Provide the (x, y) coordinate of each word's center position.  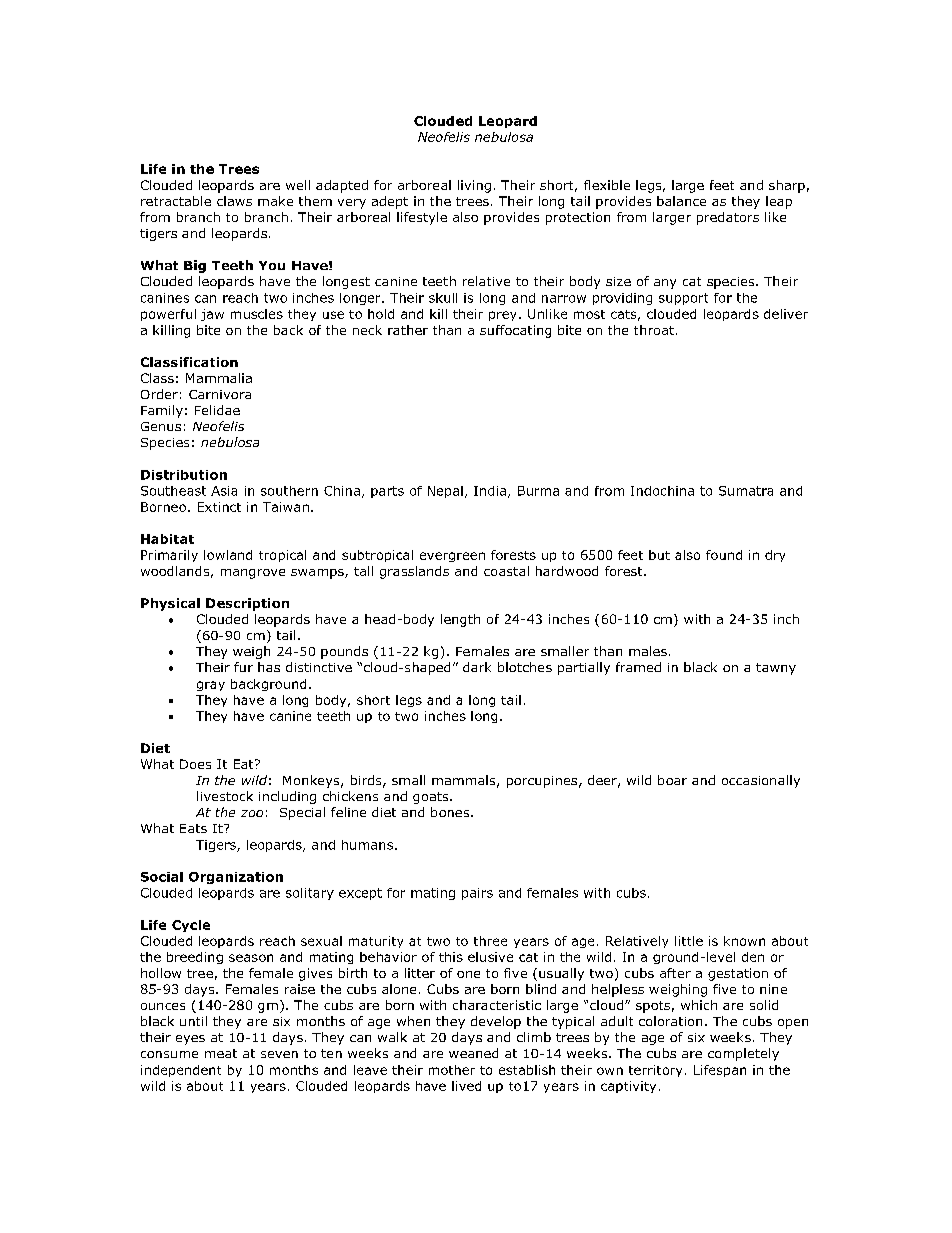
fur (243, 667)
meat (221, 1053)
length (460, 620)
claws (234, 201)
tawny (776, 669)
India (490, 491)
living (474, 186)
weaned (473, 1053)
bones (451, 812)
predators (728, 218)
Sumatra (746, 491)
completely (743, 1054)
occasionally (761, 781)
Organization (236, 878)
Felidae (217, 410)
